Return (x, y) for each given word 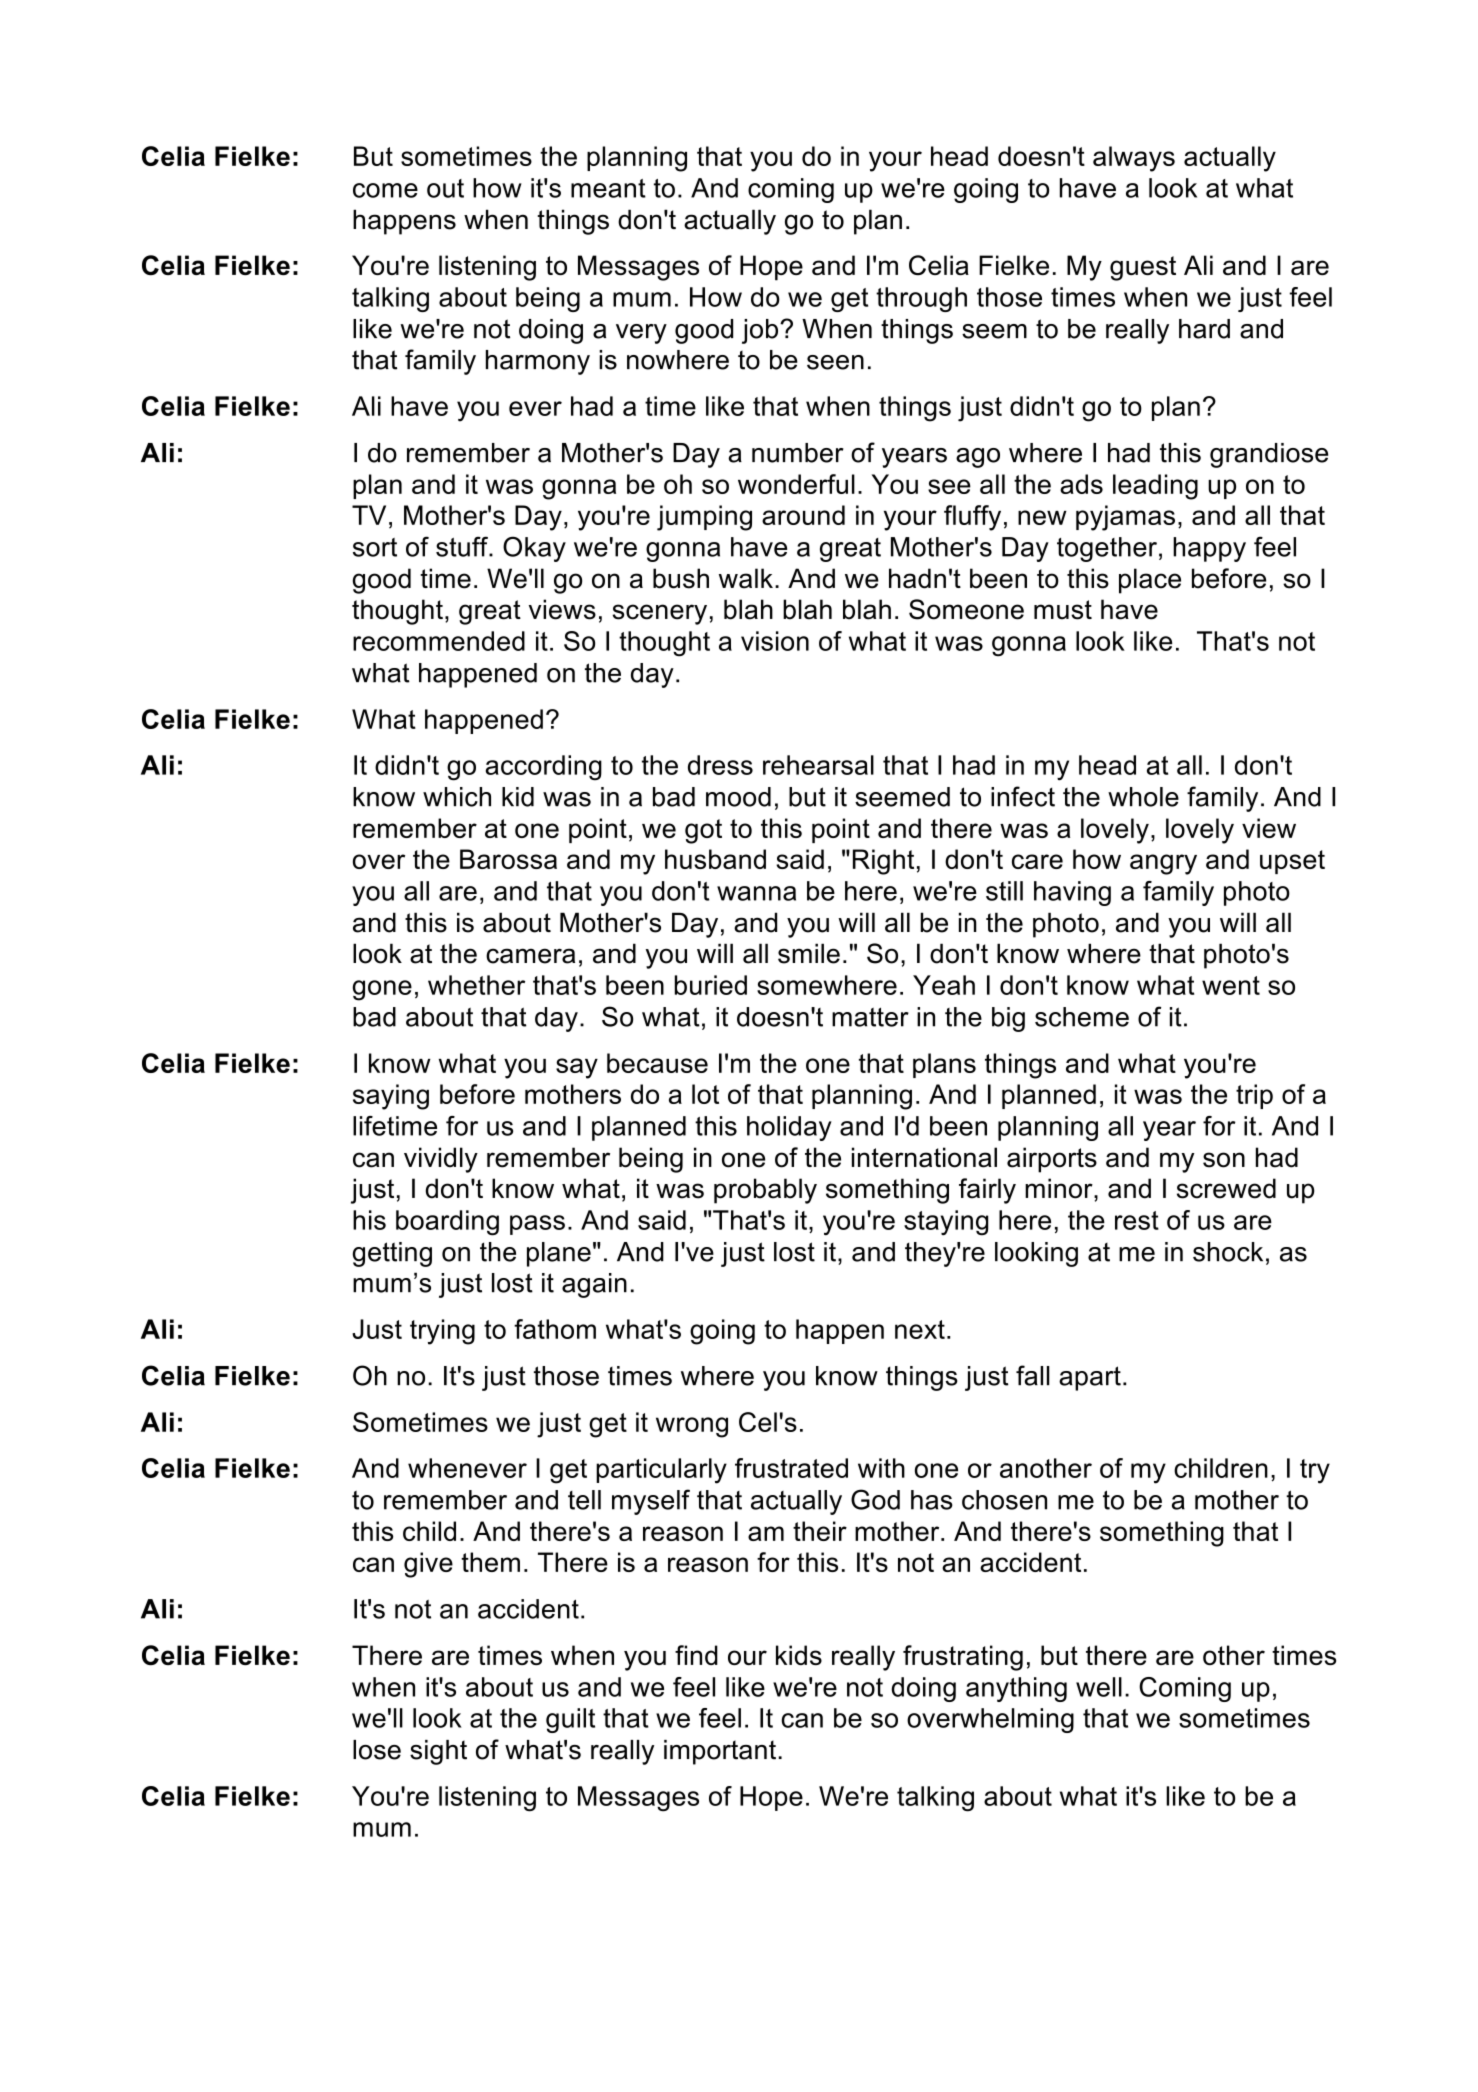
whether (476, 985)
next (920, 1329)
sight (438, 1752)
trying (442, 1332)
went (1231, 985)
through (921, 299)
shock (1228, 1252)
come (385, 190)
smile (809, 953)
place (1150, 581)
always (1134, 159)
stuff (463, 546)
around (803, 515)
